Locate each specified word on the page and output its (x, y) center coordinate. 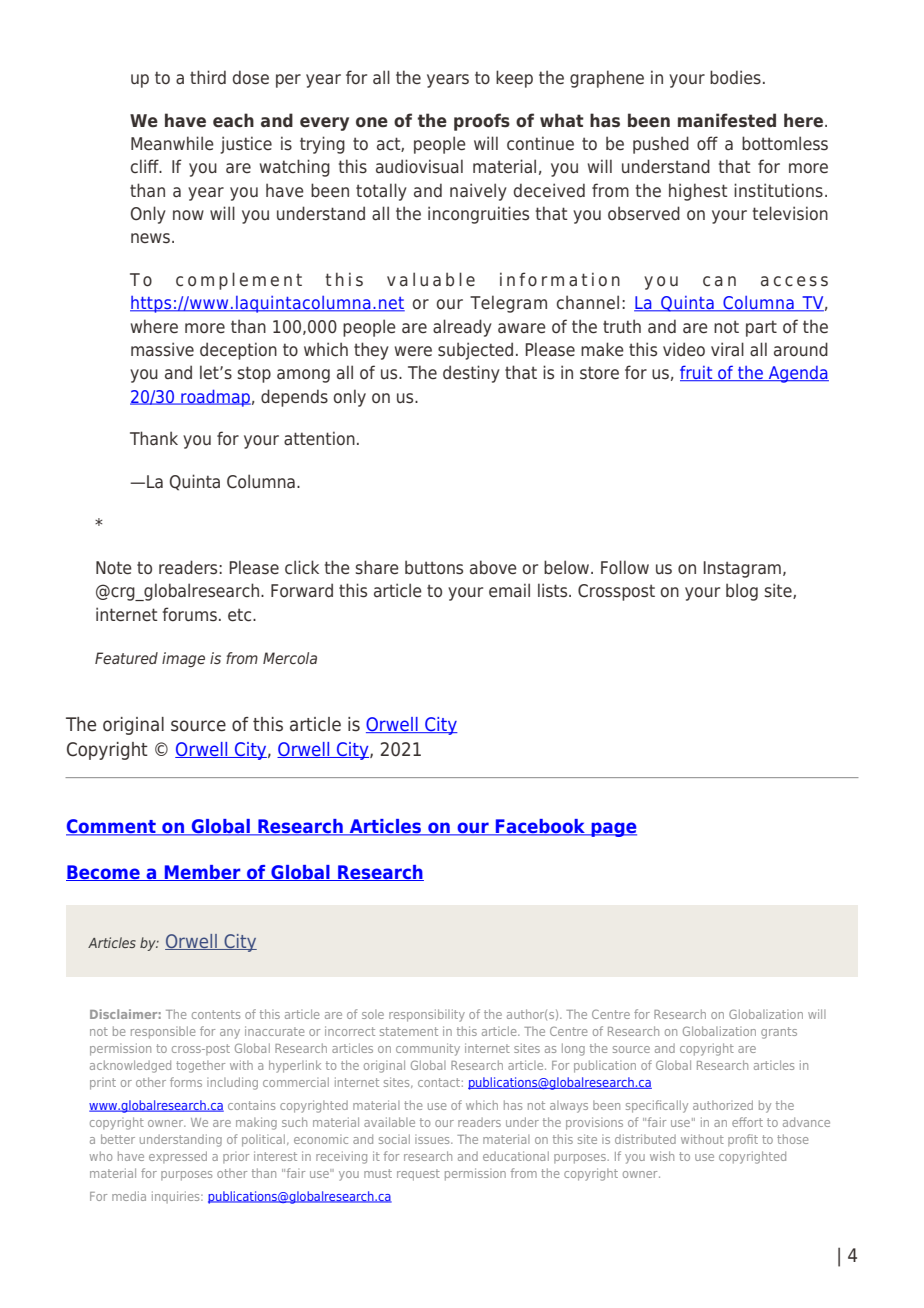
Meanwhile (172, 143)
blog (742, 592)
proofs (482, 122)
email (509, 590)
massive (162, 349)
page (613, 829)
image (183, 660)
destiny (471, 374)
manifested (727, 120)
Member (202, 873)
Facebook (541, 827)
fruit (697, 373)
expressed (178, 1157)
